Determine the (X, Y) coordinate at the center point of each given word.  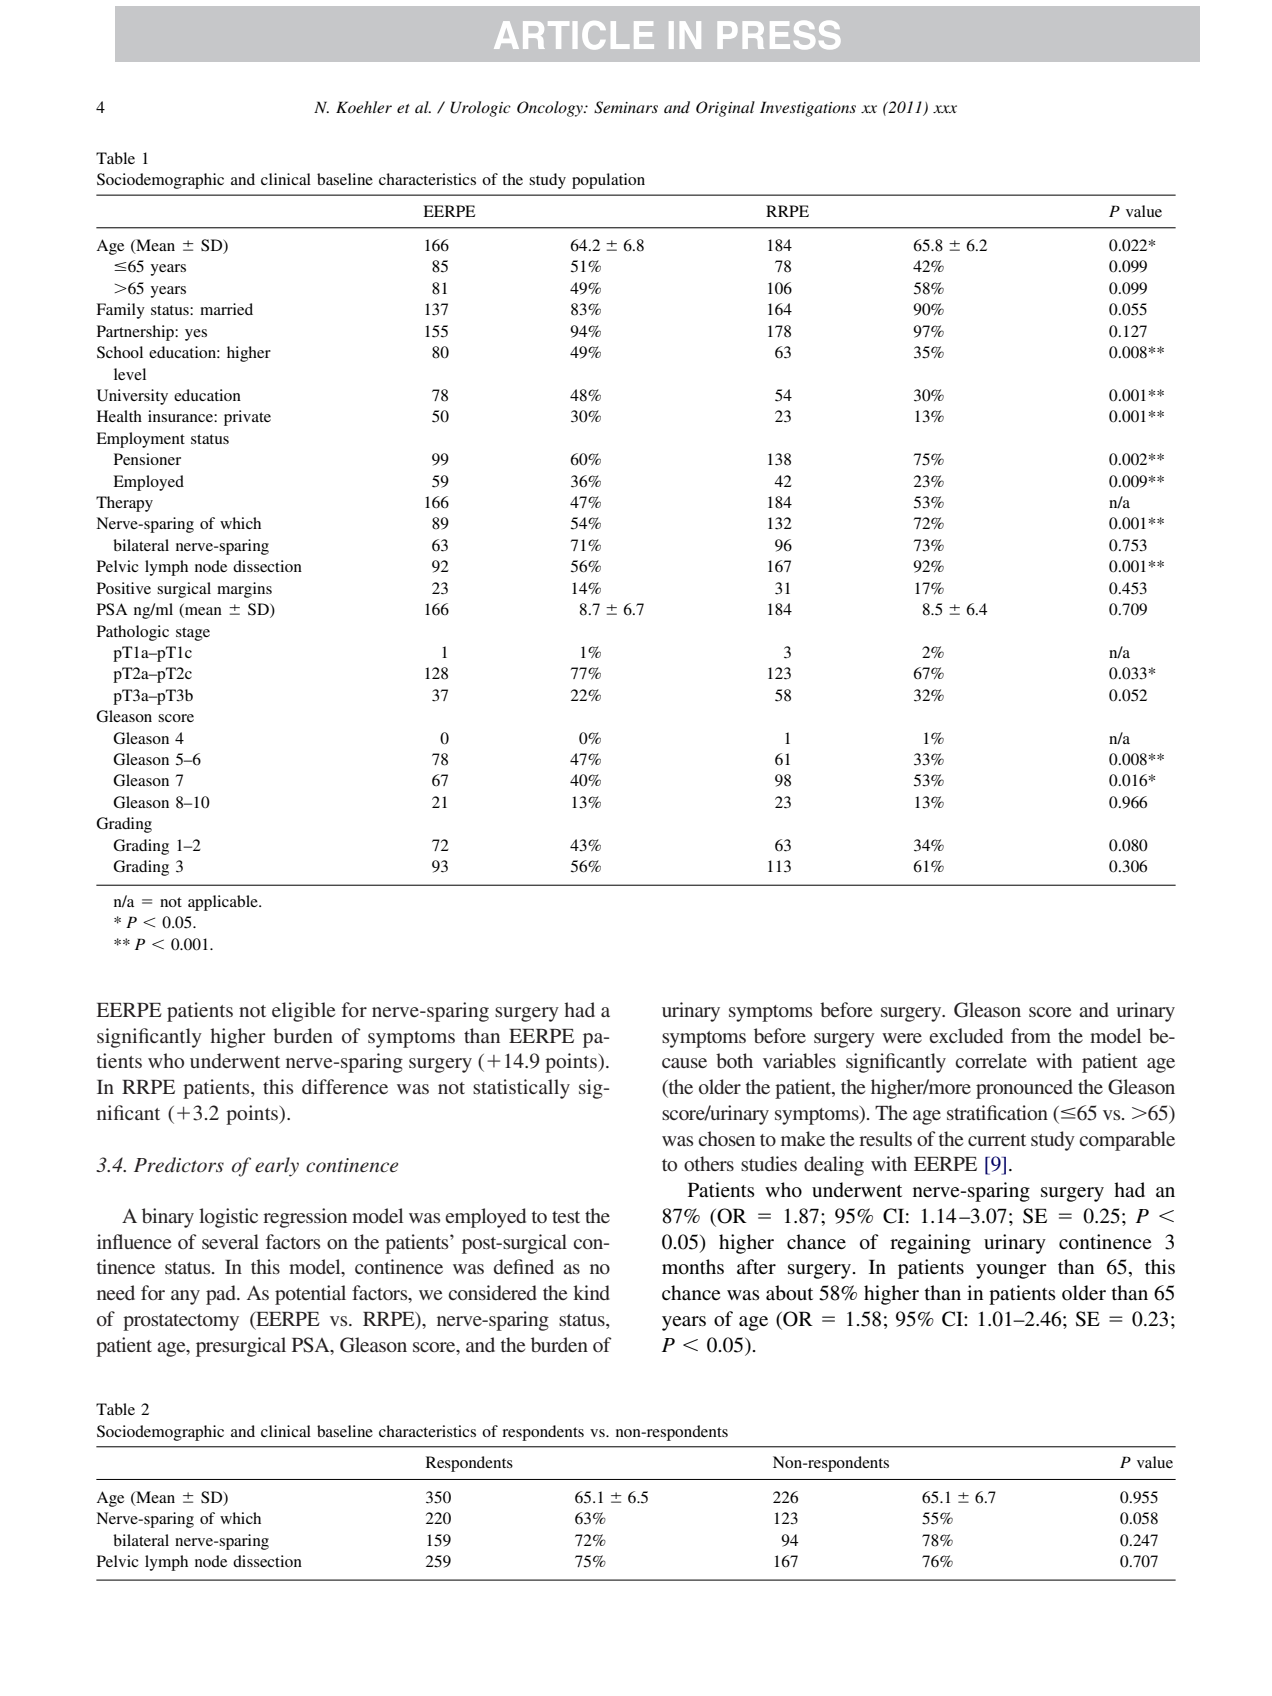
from (1031, 1035)
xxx (945, 109)
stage (193, 634)
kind (591, 1292)
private (247, 418)
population (608, 181)
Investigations (808, 109)
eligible (303, 1012)
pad (222, 1295)
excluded (966, 1035)
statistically (521, 1089)
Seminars (626, 107)
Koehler (364, 107)
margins (244, 590)
